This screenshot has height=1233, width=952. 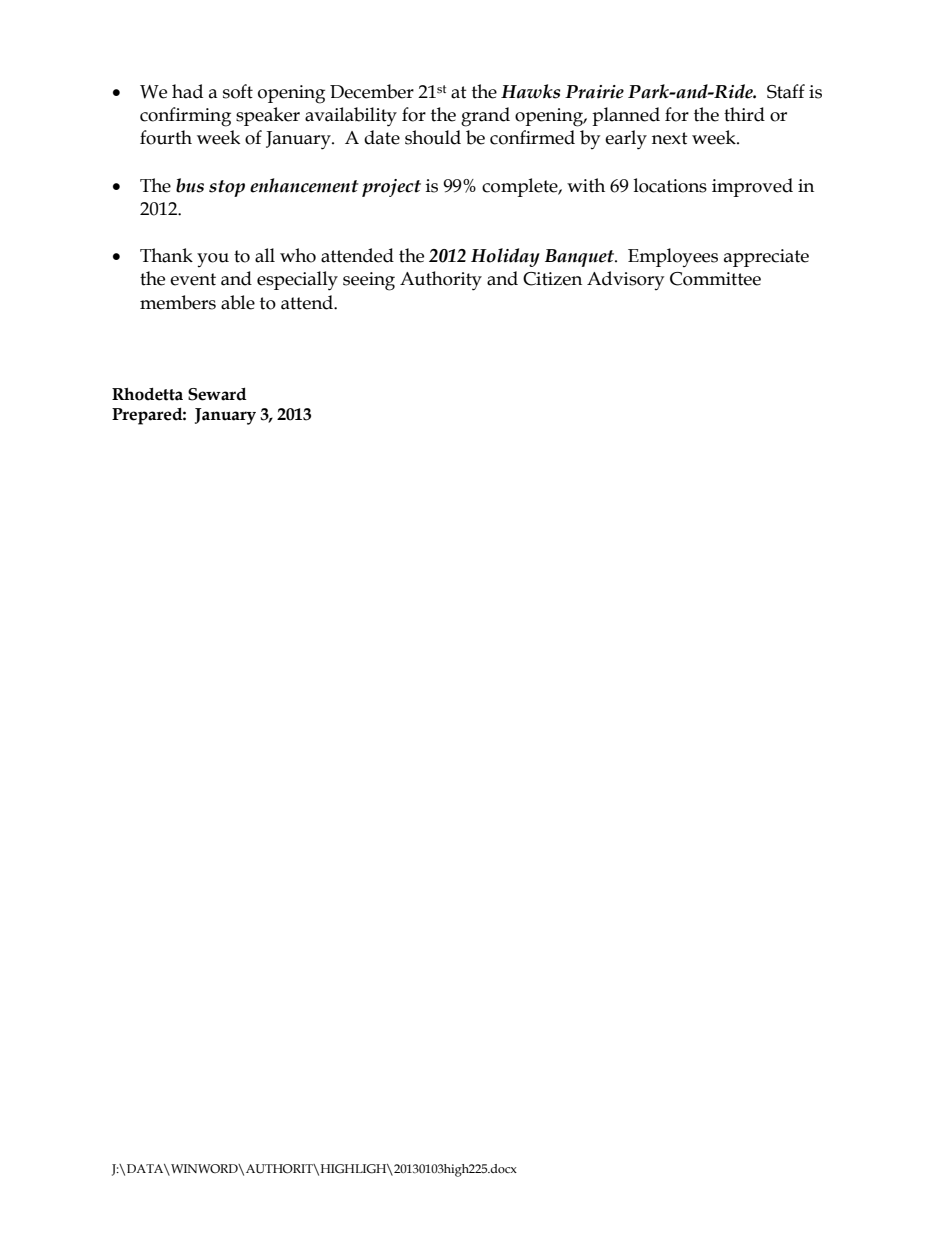 What do you see at coordinates (391, 188) in the screenshot?
I see `project` at bounding box center [391, 188].
